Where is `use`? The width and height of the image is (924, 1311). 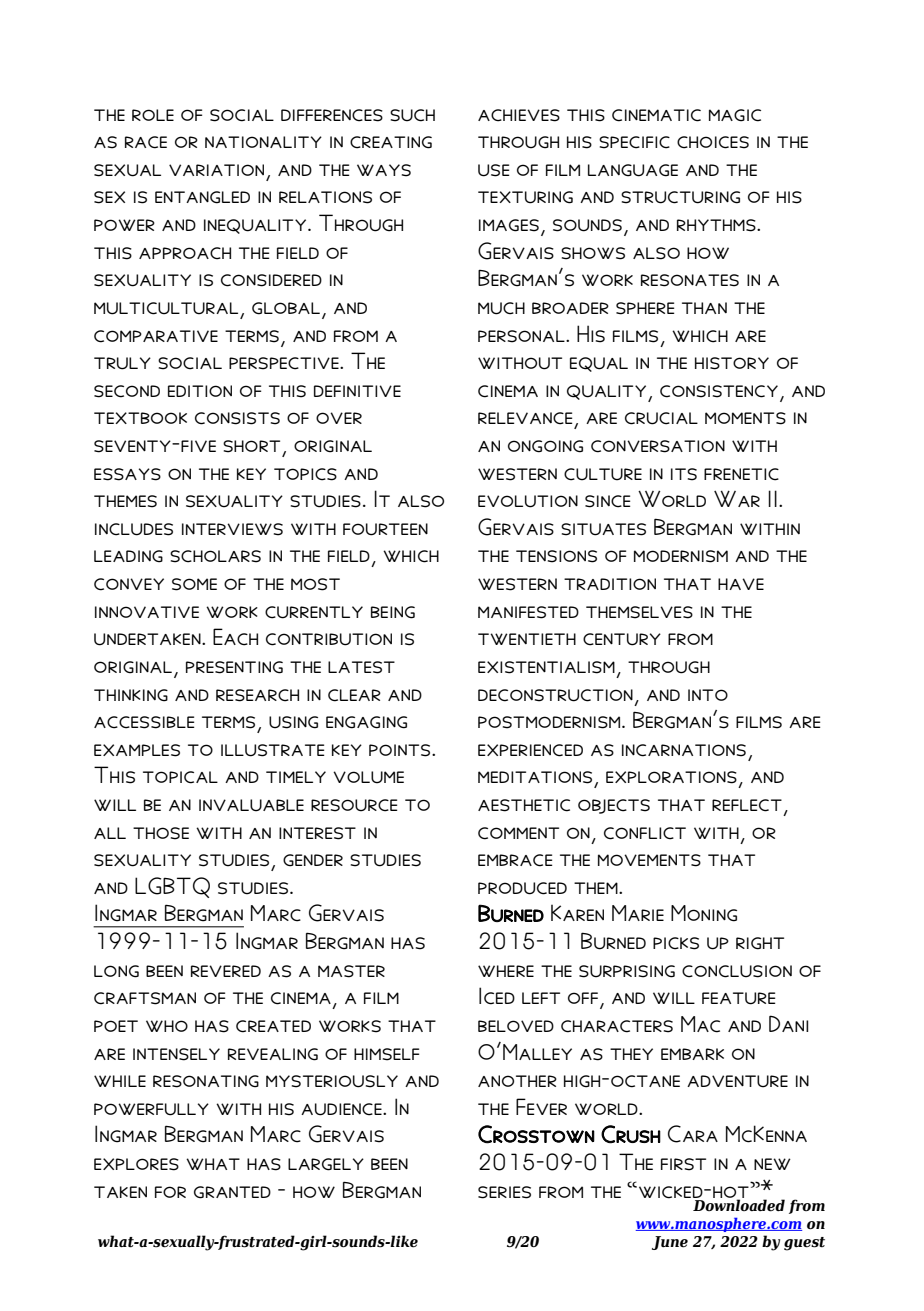
use is located at coordinates (494, 170).
